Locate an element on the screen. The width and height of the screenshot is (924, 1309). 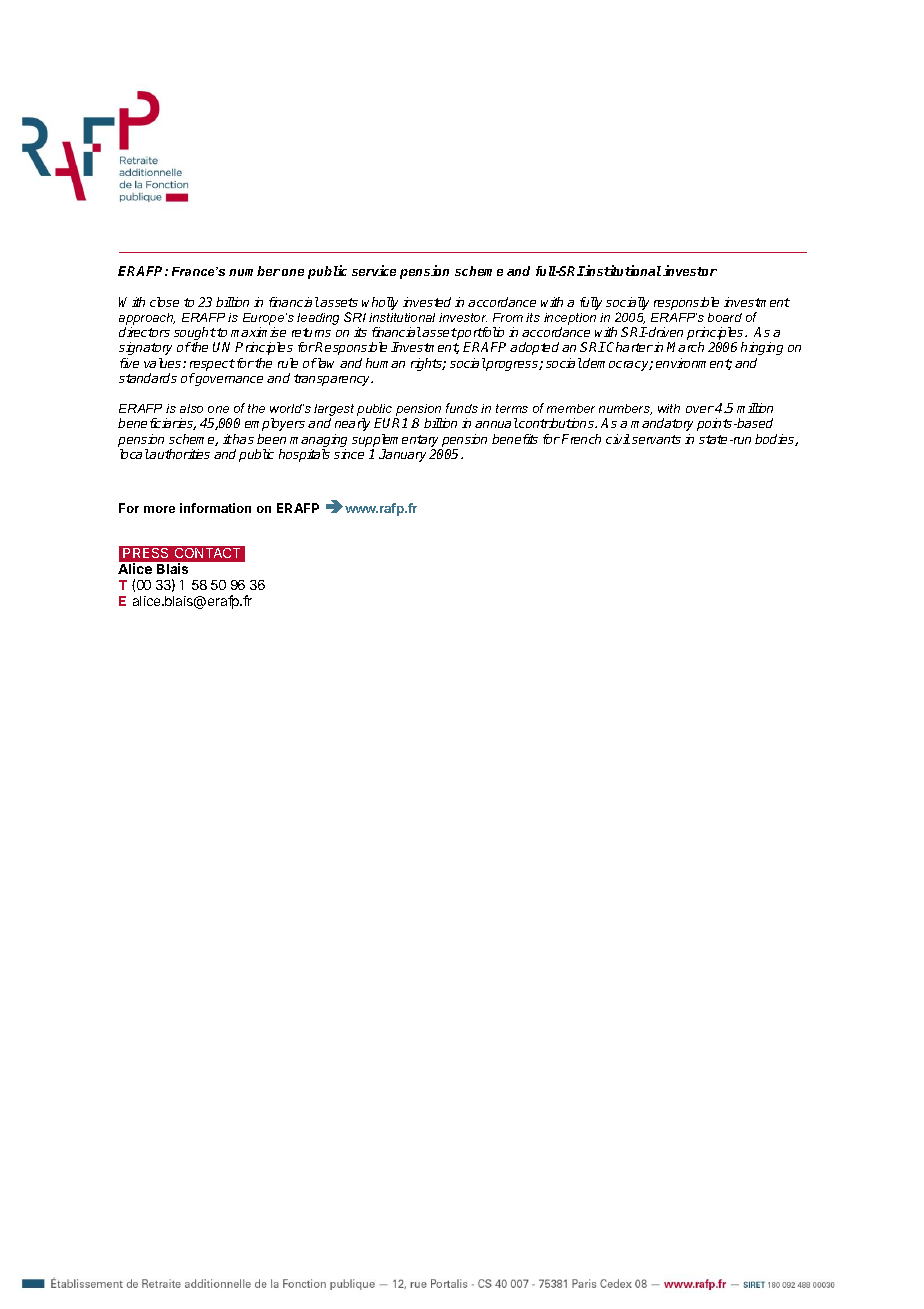
January is located at coordinates (402, 455).
